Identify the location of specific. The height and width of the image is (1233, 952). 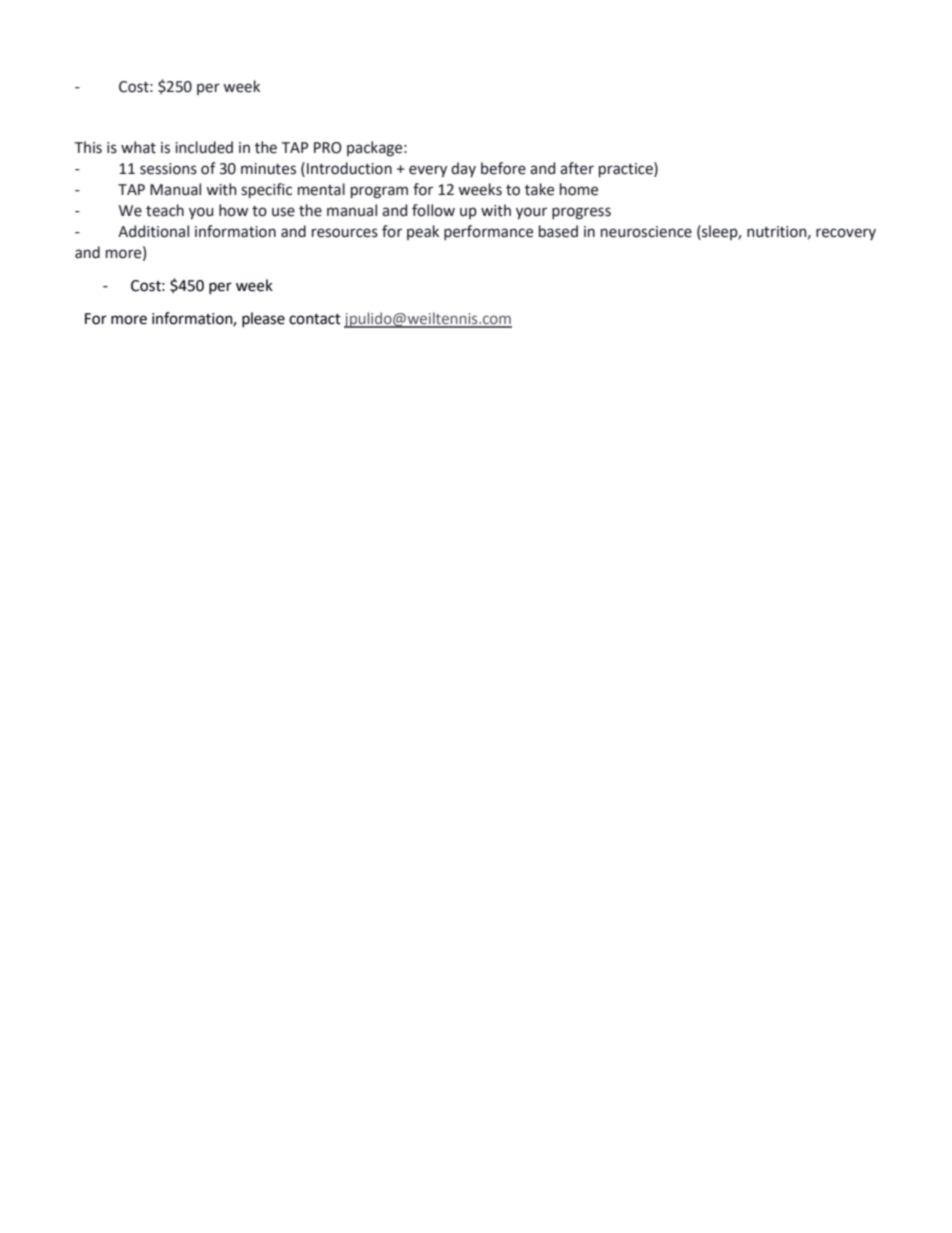
(266, 190).
